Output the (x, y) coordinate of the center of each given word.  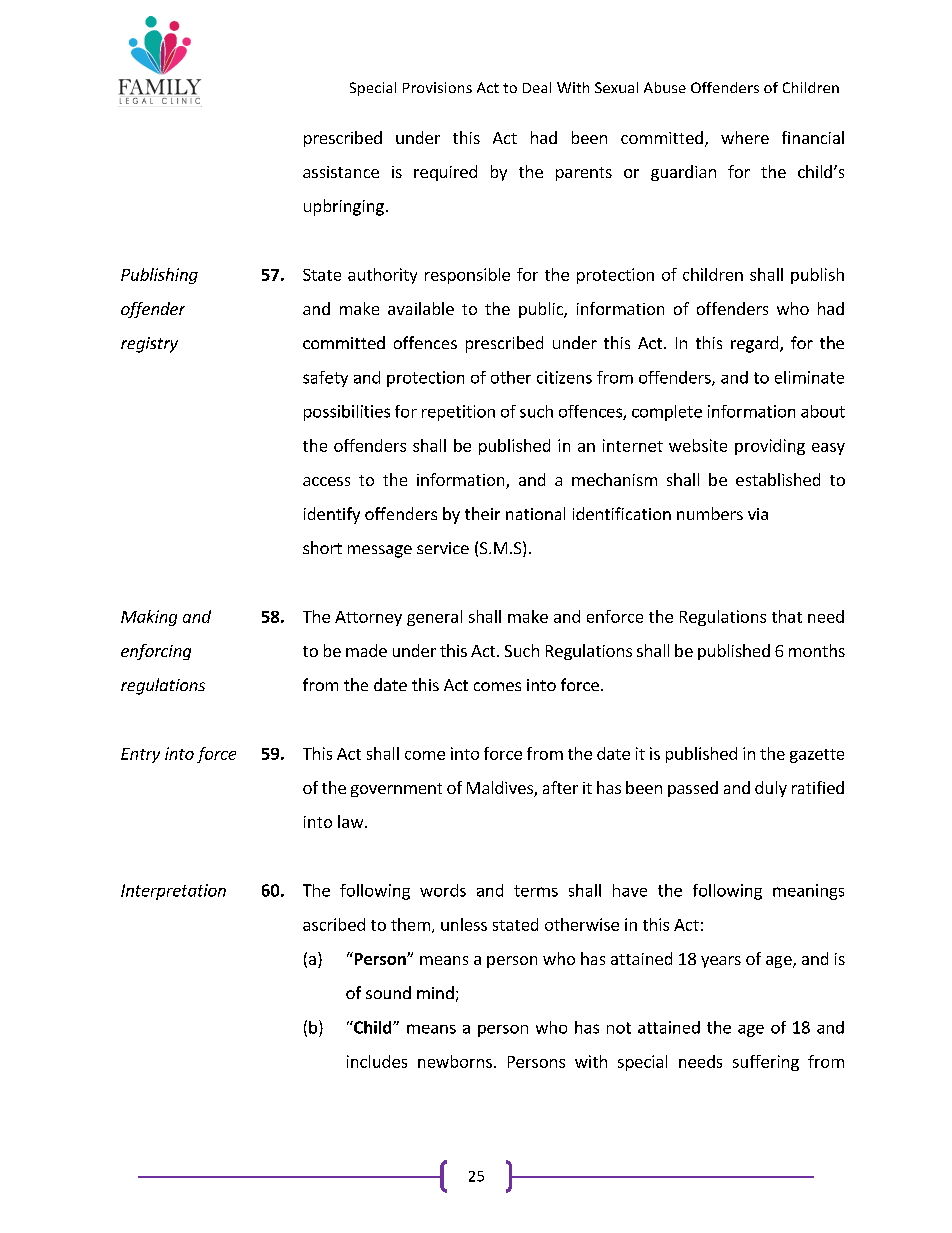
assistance (341, 172)
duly (771, 789)
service (443, 548)
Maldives (501, 789)
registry (149, 345)
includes (377, 1061)
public (542, 310)
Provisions (437, 87)
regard (754, 344)
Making (149, 618)
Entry (140, 755)
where (745, 137)
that (787, 616)
